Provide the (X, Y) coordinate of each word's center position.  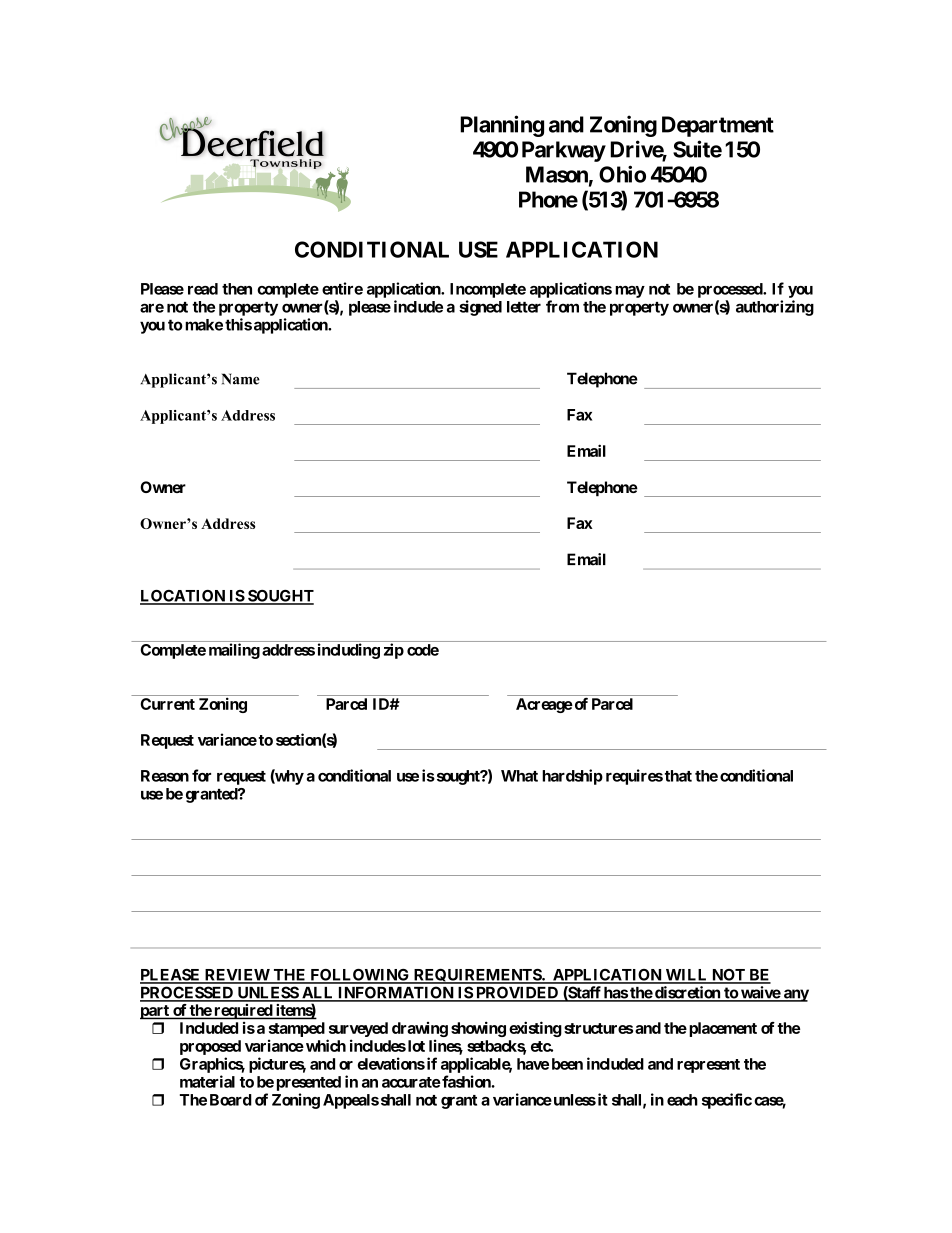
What (519, 776)
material (207, 1081)
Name (241, 379)
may (630, 292)
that (678, 776)
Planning (502, 126)
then (237, 289)
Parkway (564, 151)
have (533, 1064)
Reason (165, 776)
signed (480, 308)
